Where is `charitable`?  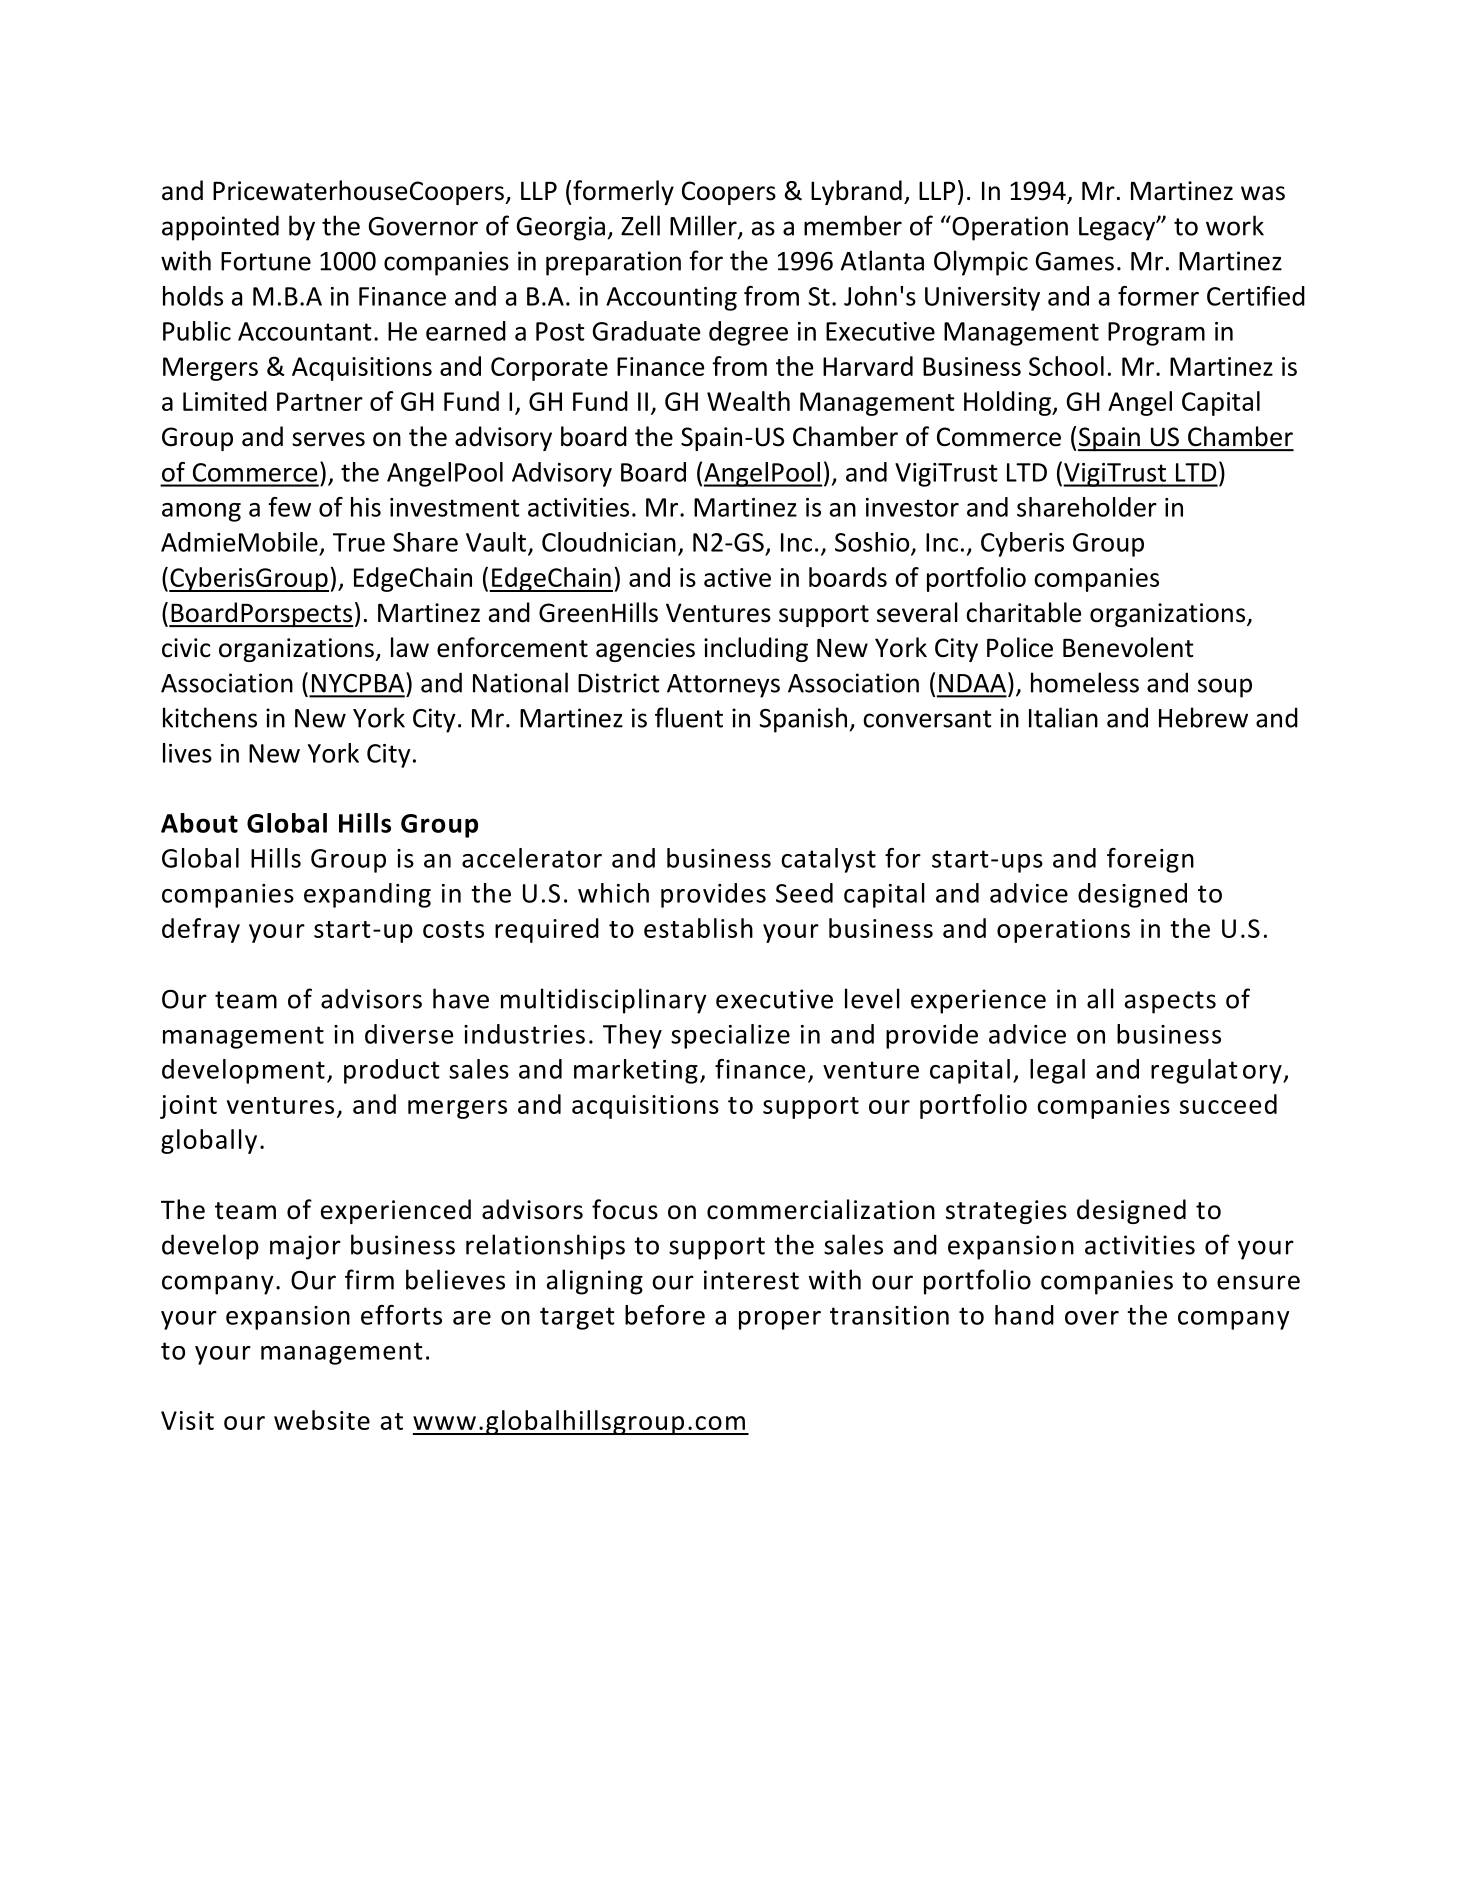 charitable is located at coordinates (1023, 612).
